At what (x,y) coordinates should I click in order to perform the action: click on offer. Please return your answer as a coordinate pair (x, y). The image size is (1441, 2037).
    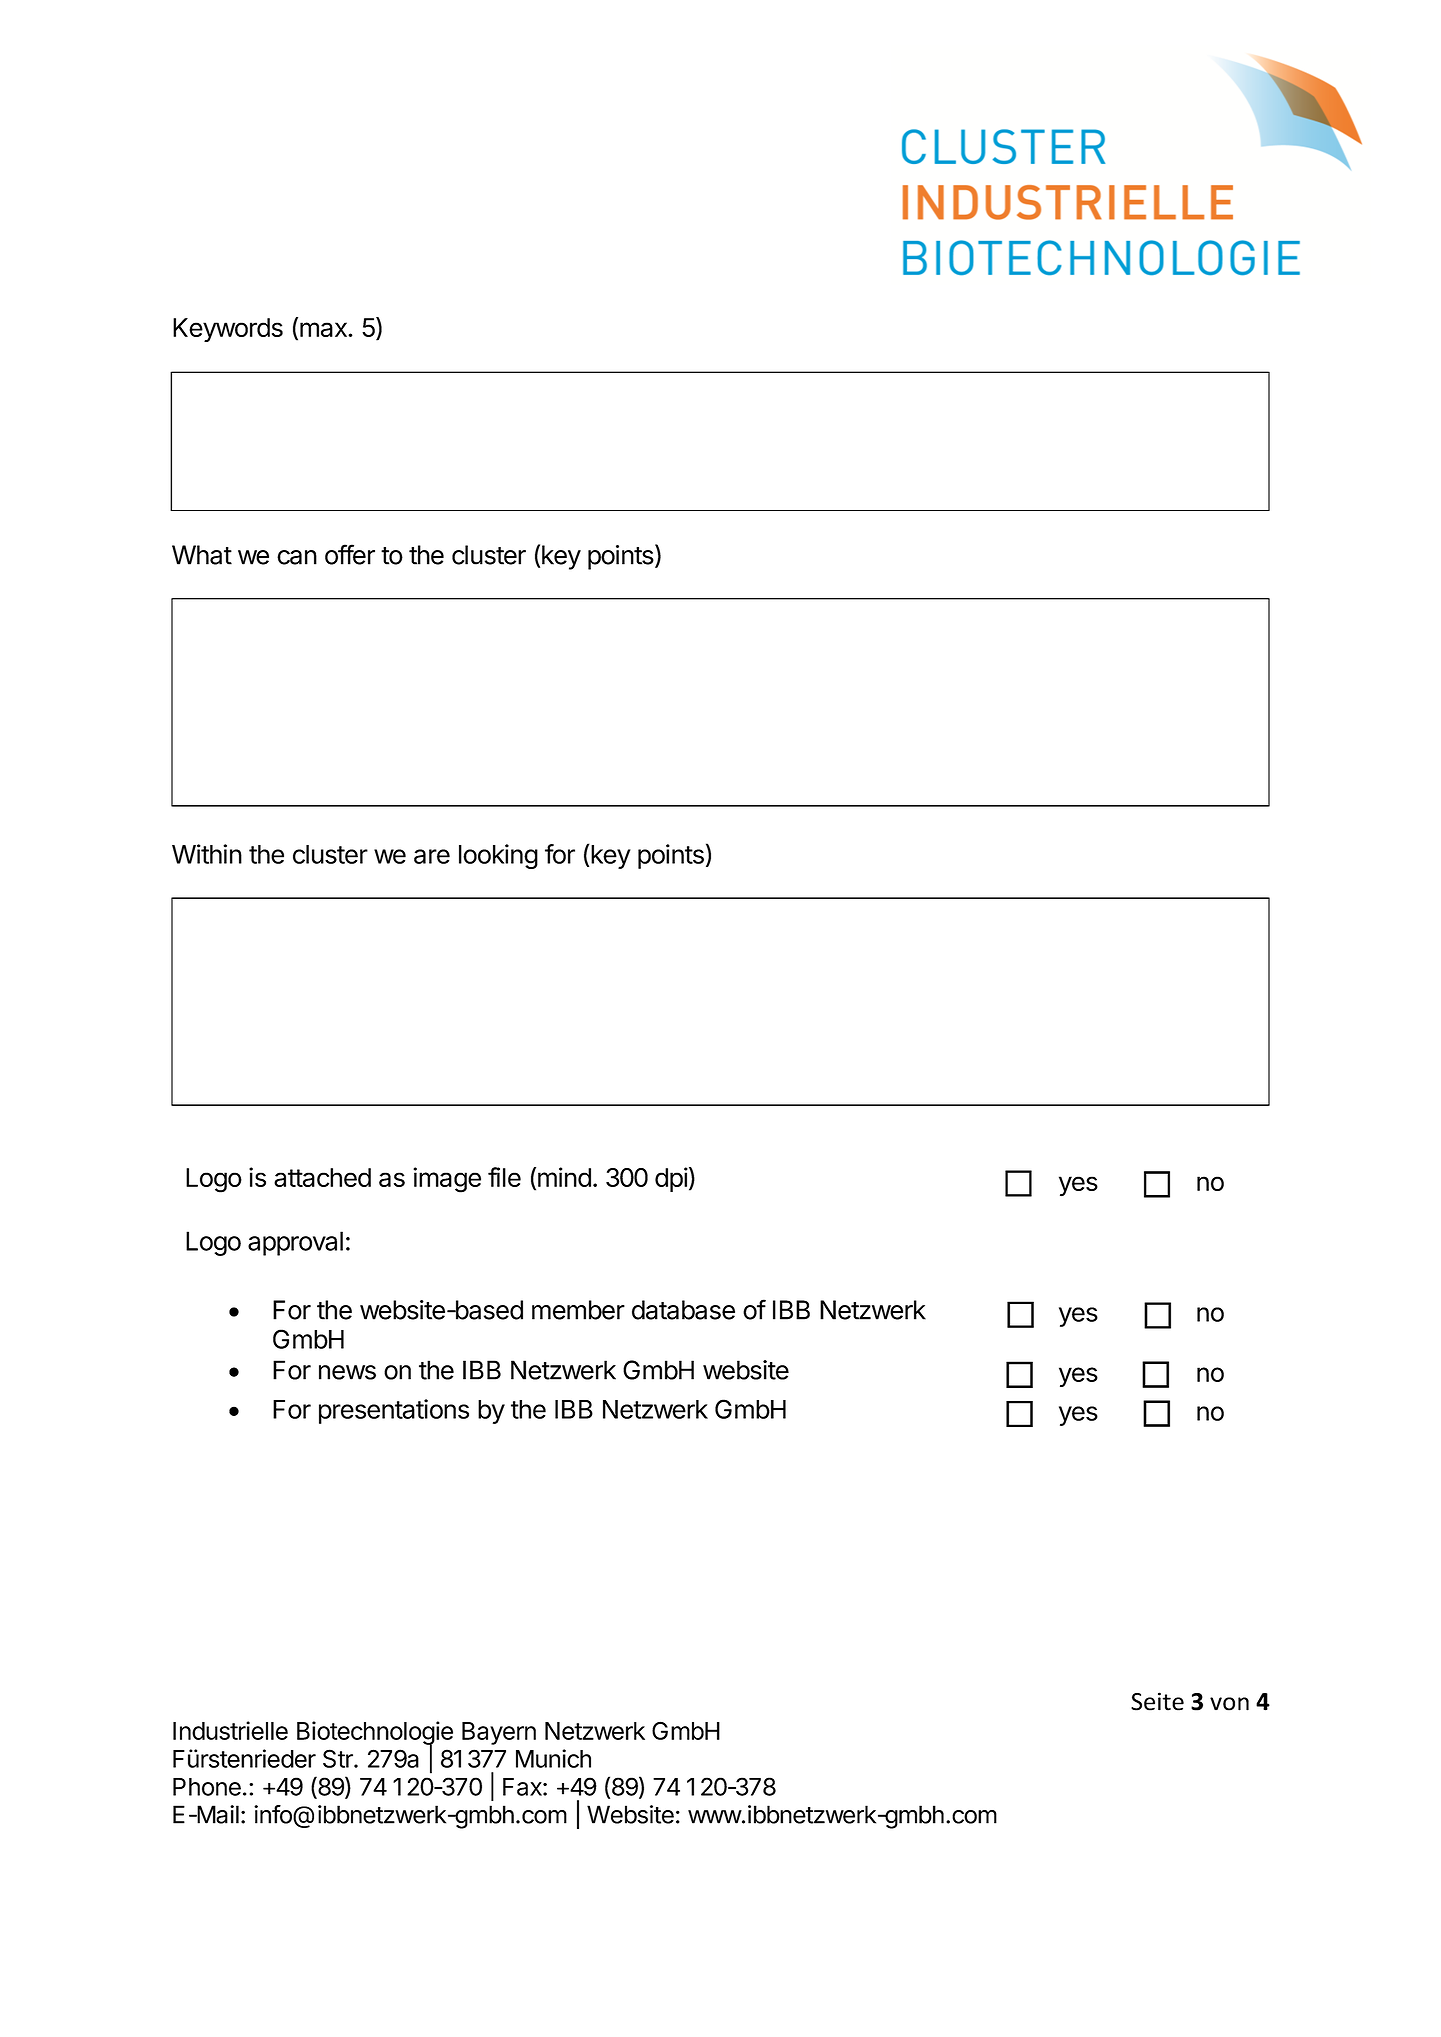
    Looking at the image, I should click on (350, 554).
